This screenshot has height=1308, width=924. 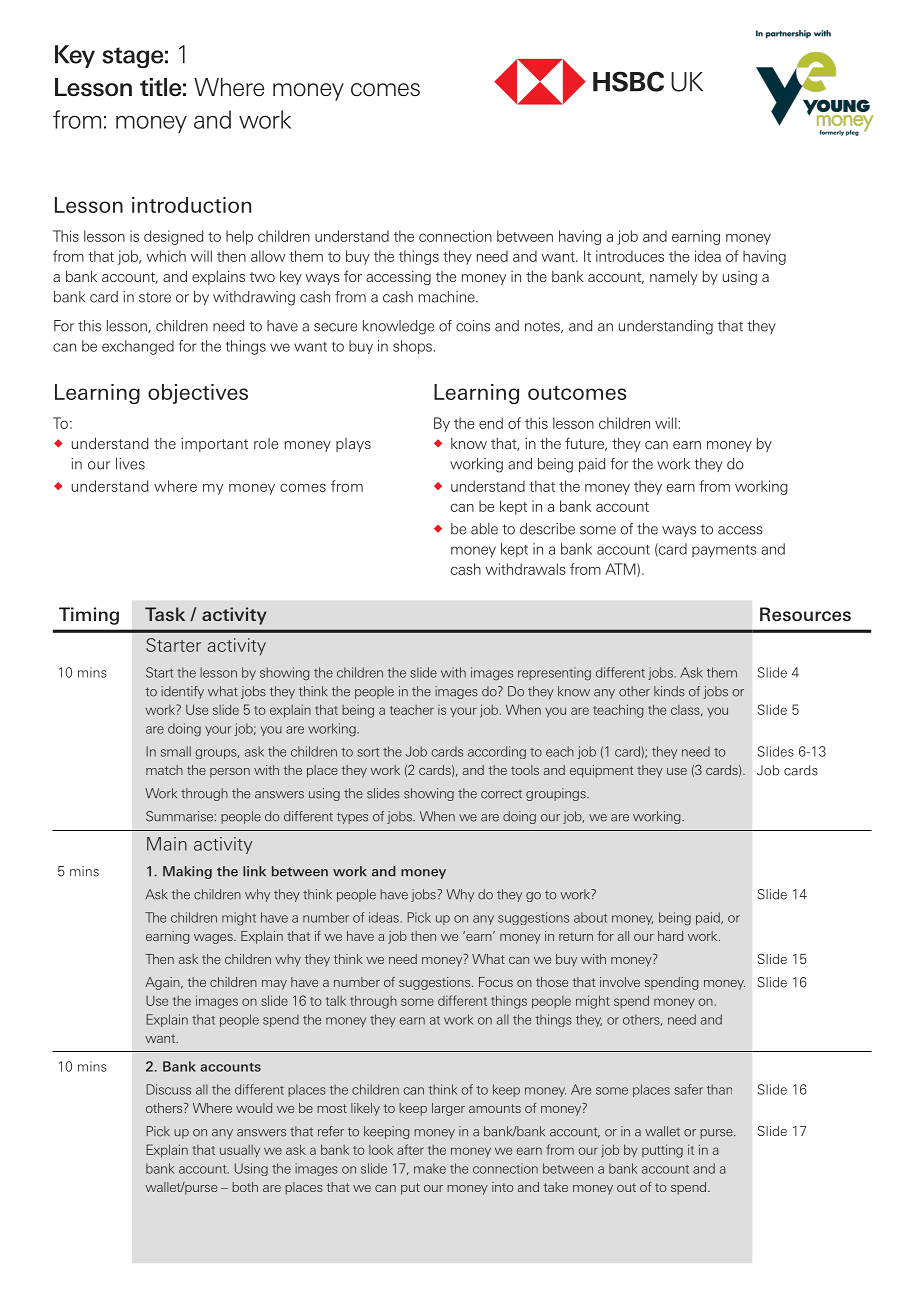 What do you see at coordinates (448, 297) in the screenshot?
I see `machine` at bounding box center [448, 297].
